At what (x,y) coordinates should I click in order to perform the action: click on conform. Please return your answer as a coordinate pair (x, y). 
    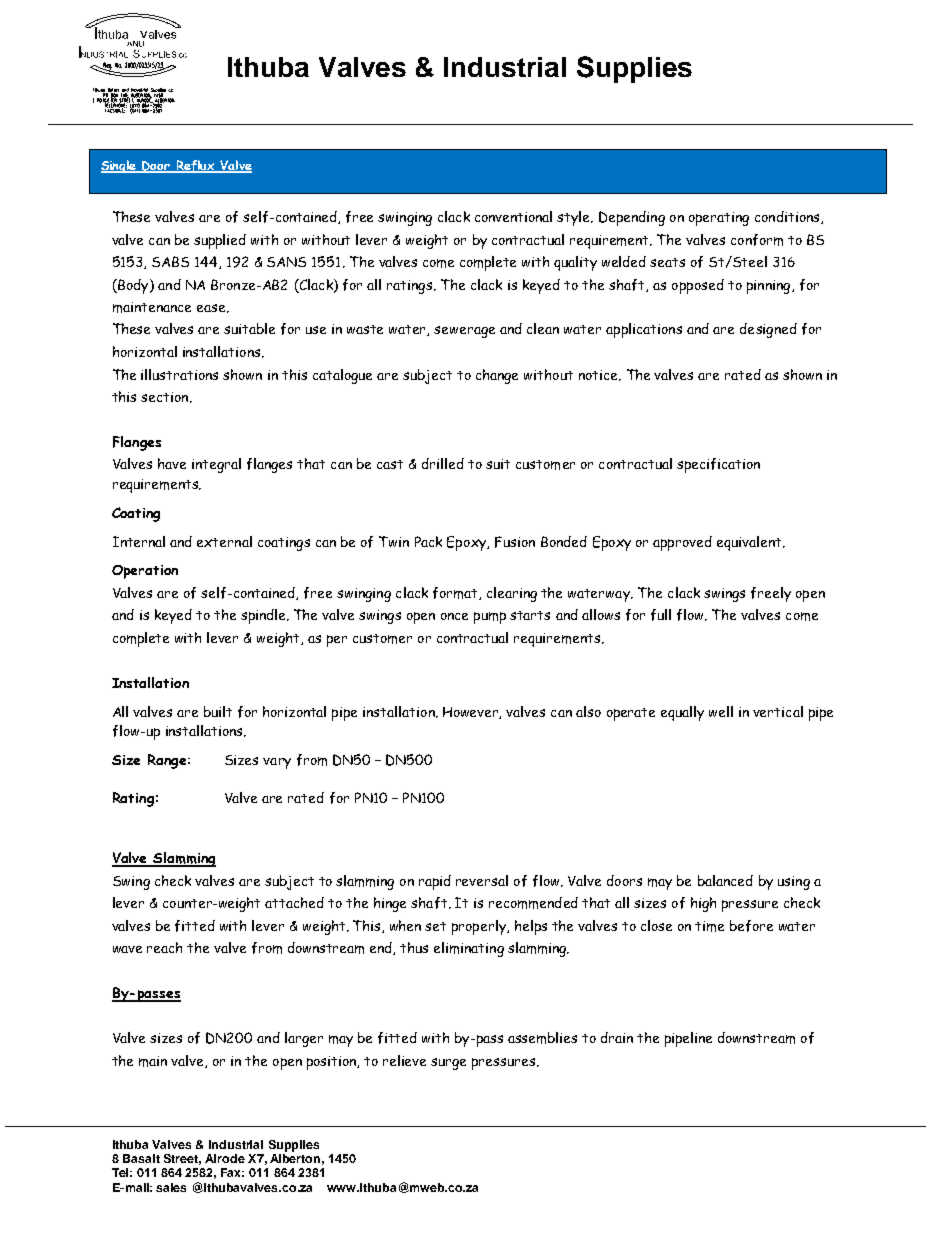
    Looking at the image, I should click on (757, 240).
